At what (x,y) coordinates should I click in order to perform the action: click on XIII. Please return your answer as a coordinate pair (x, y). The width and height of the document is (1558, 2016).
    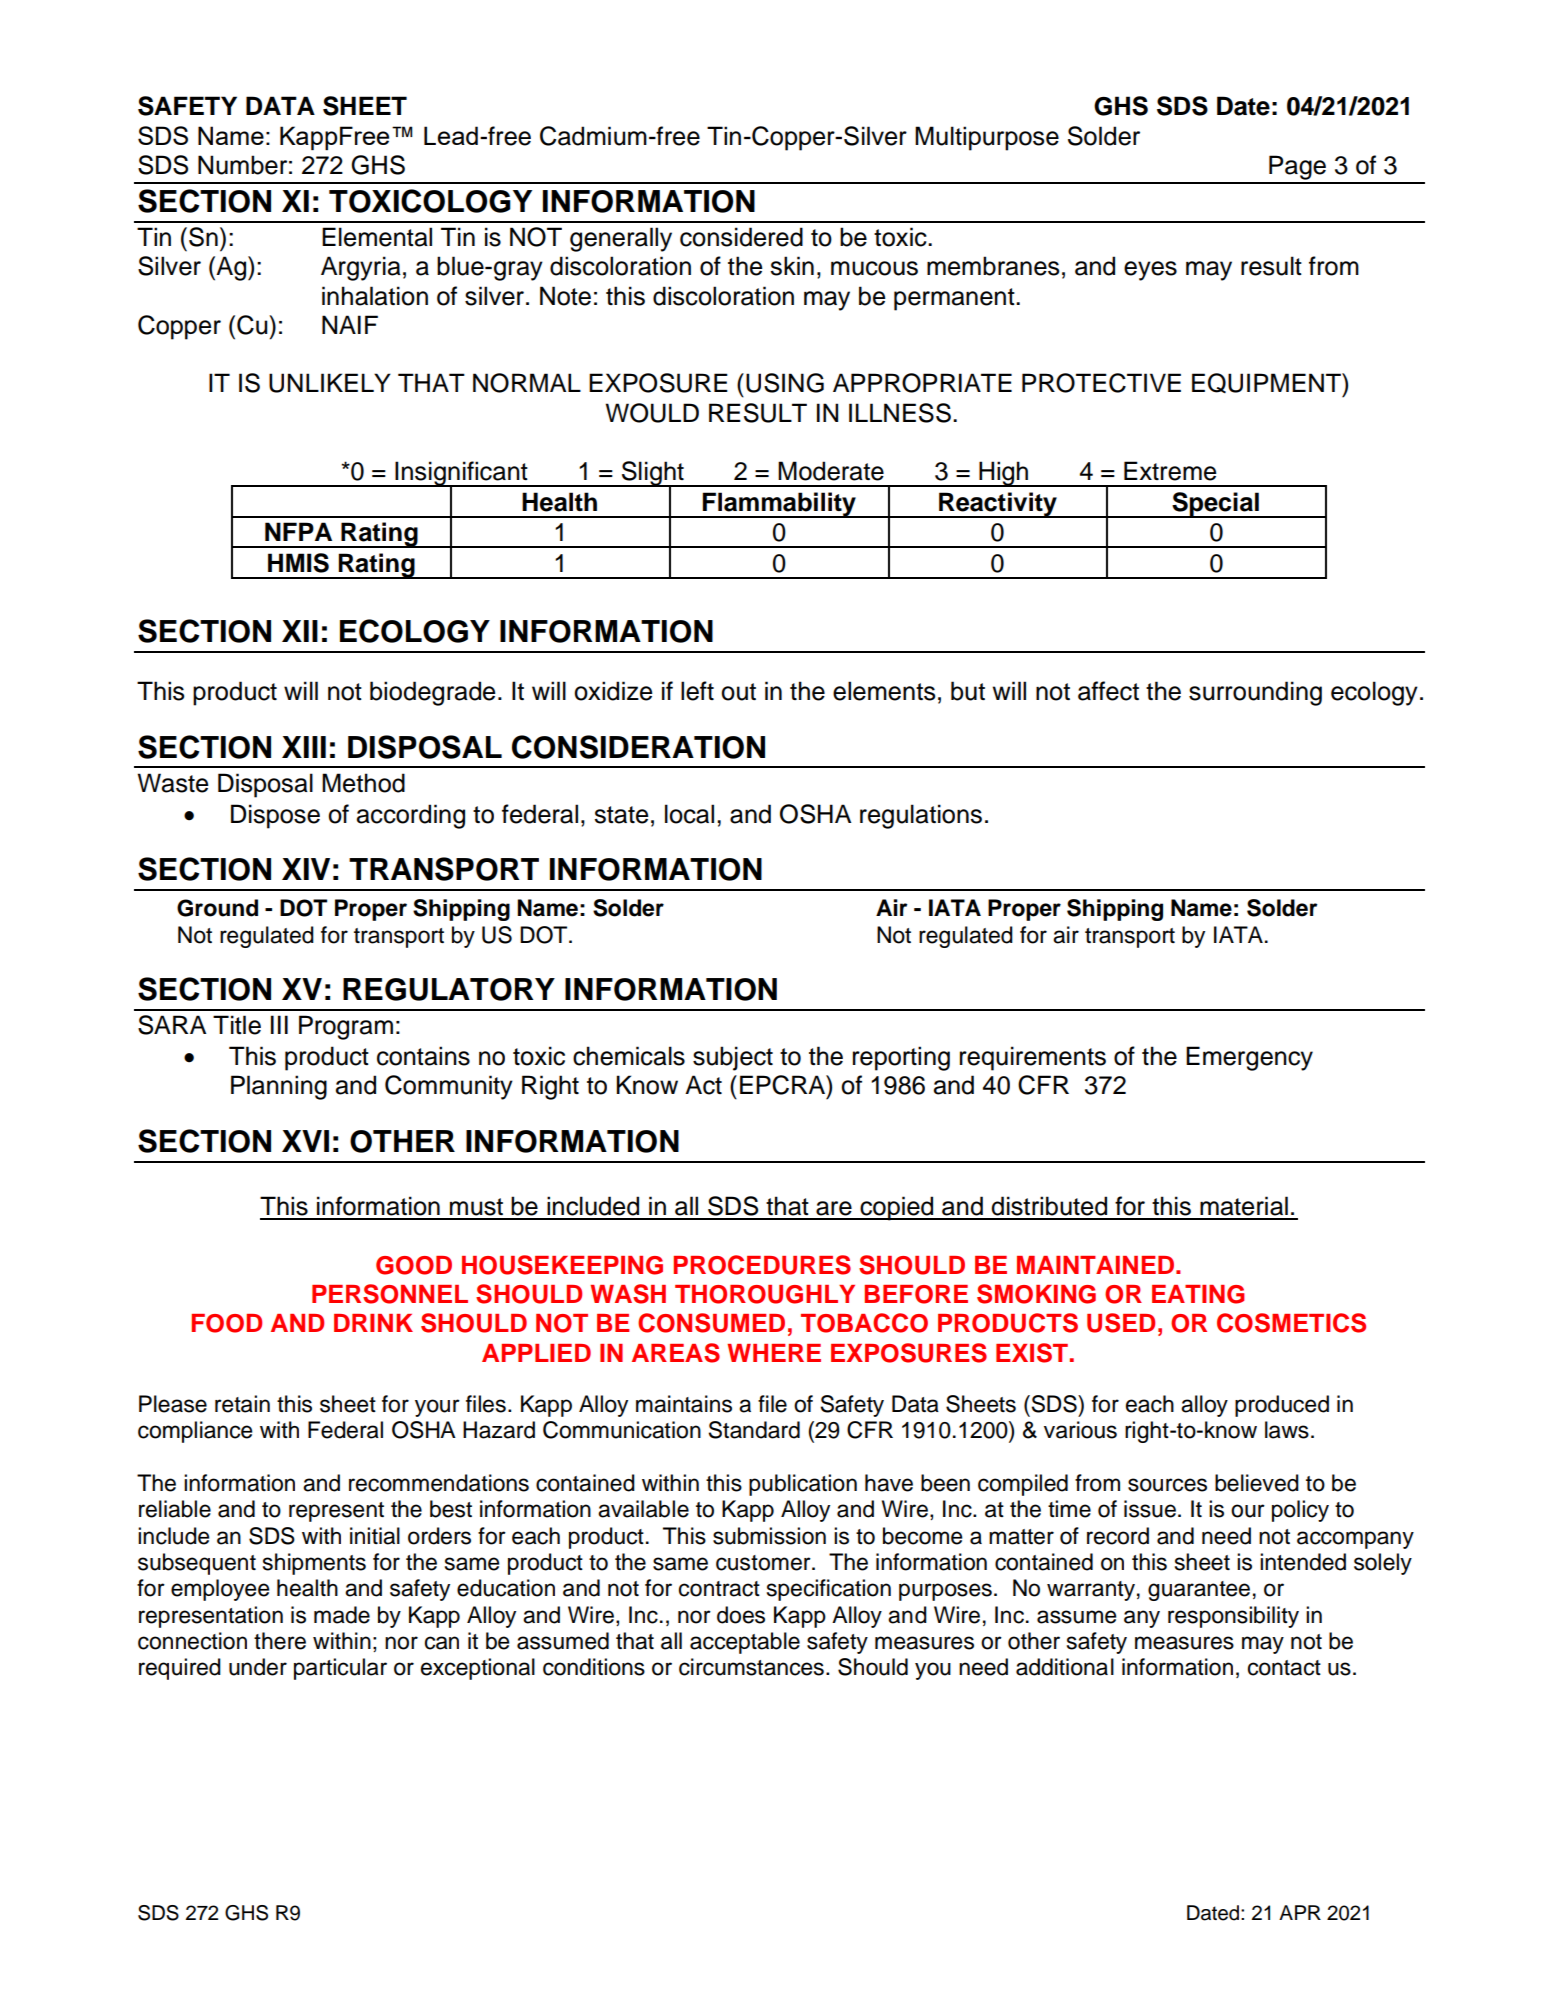
    Looking at the image, I should click on (304, 747).
